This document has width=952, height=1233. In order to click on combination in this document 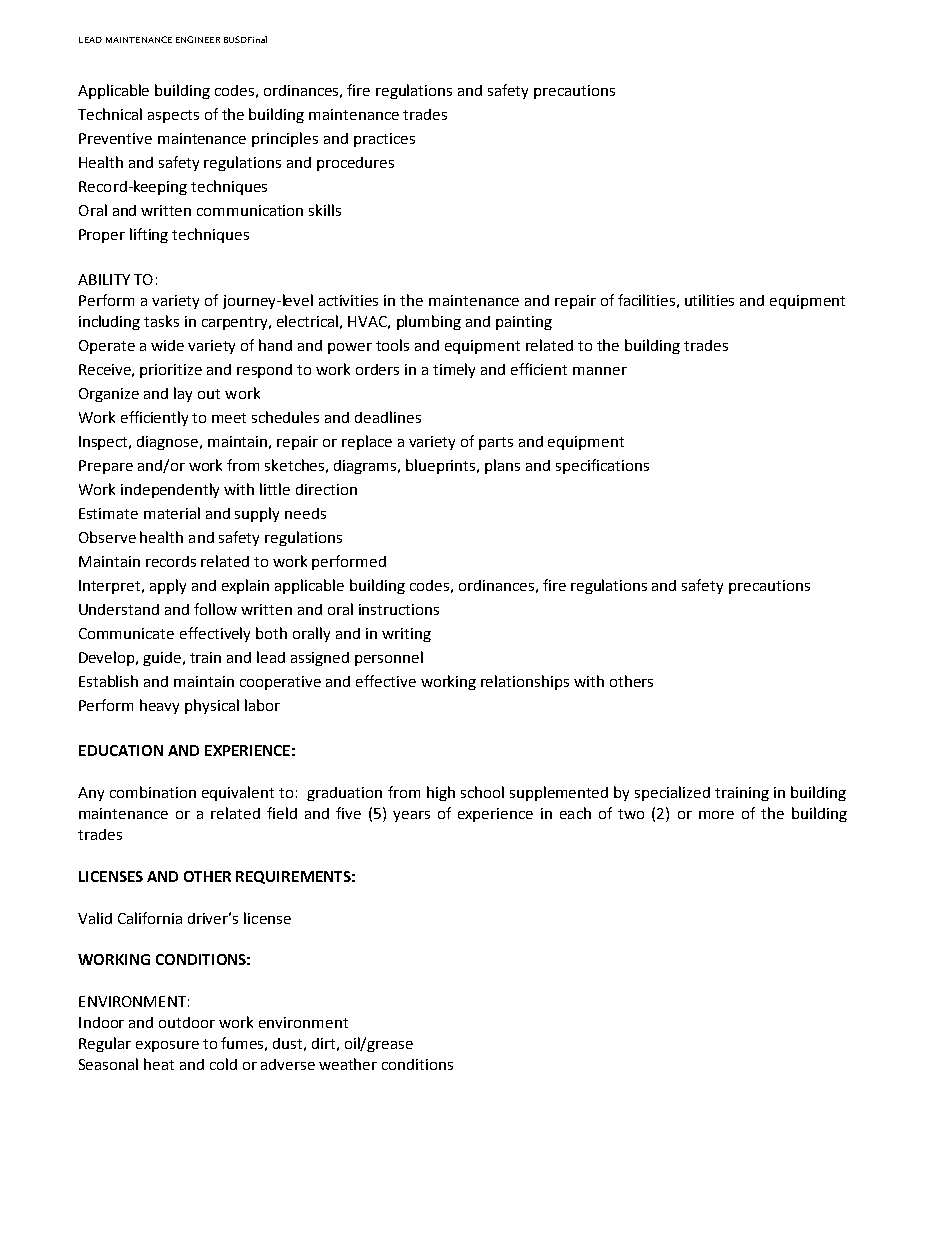, I will do `click(153, 792)`.
